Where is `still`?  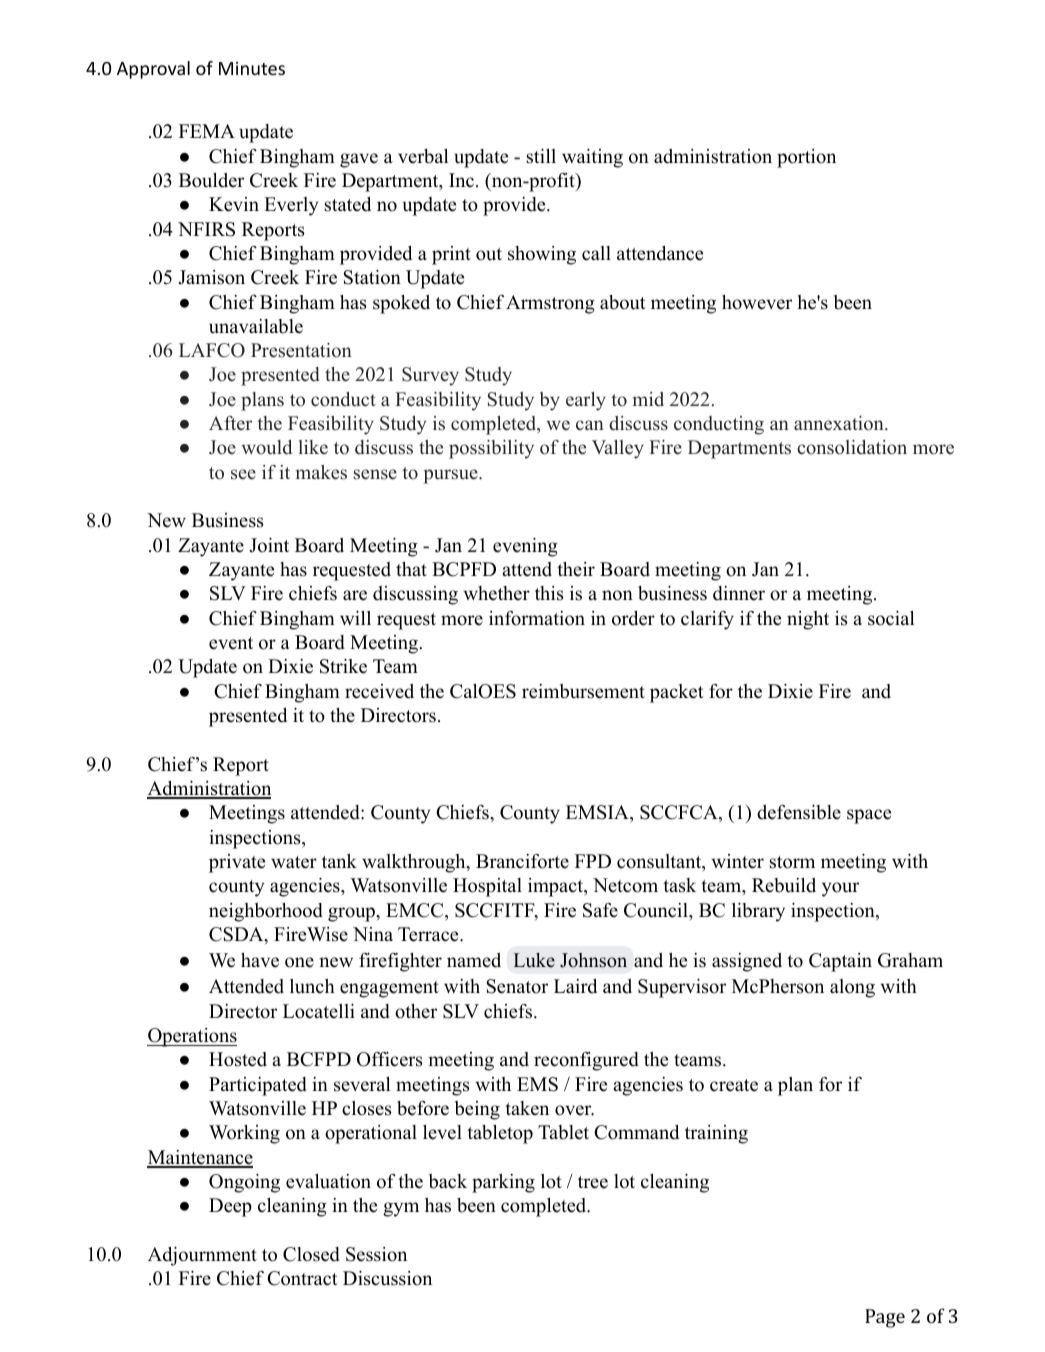
still is located at coordinates (541, 156).
